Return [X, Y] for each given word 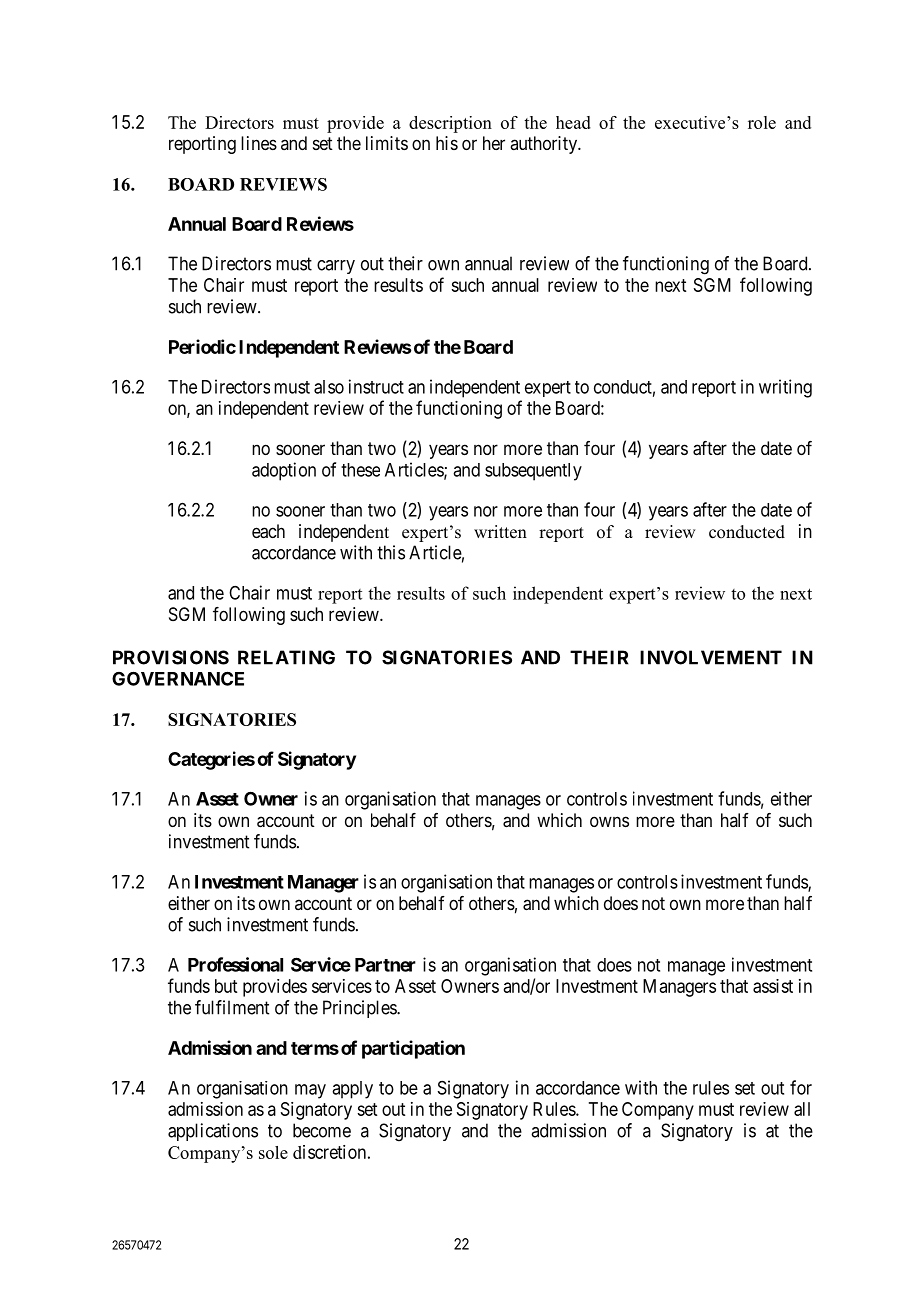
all [802, 1109]
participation [413, 1049]
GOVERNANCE [178, 678]
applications [213, 1132]
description [450, 124]
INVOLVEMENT [711, 657]
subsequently [533, 472]
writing [785, 388]
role [762, 122]
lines [259, 143]
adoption [284, 471]
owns [609, 821]
